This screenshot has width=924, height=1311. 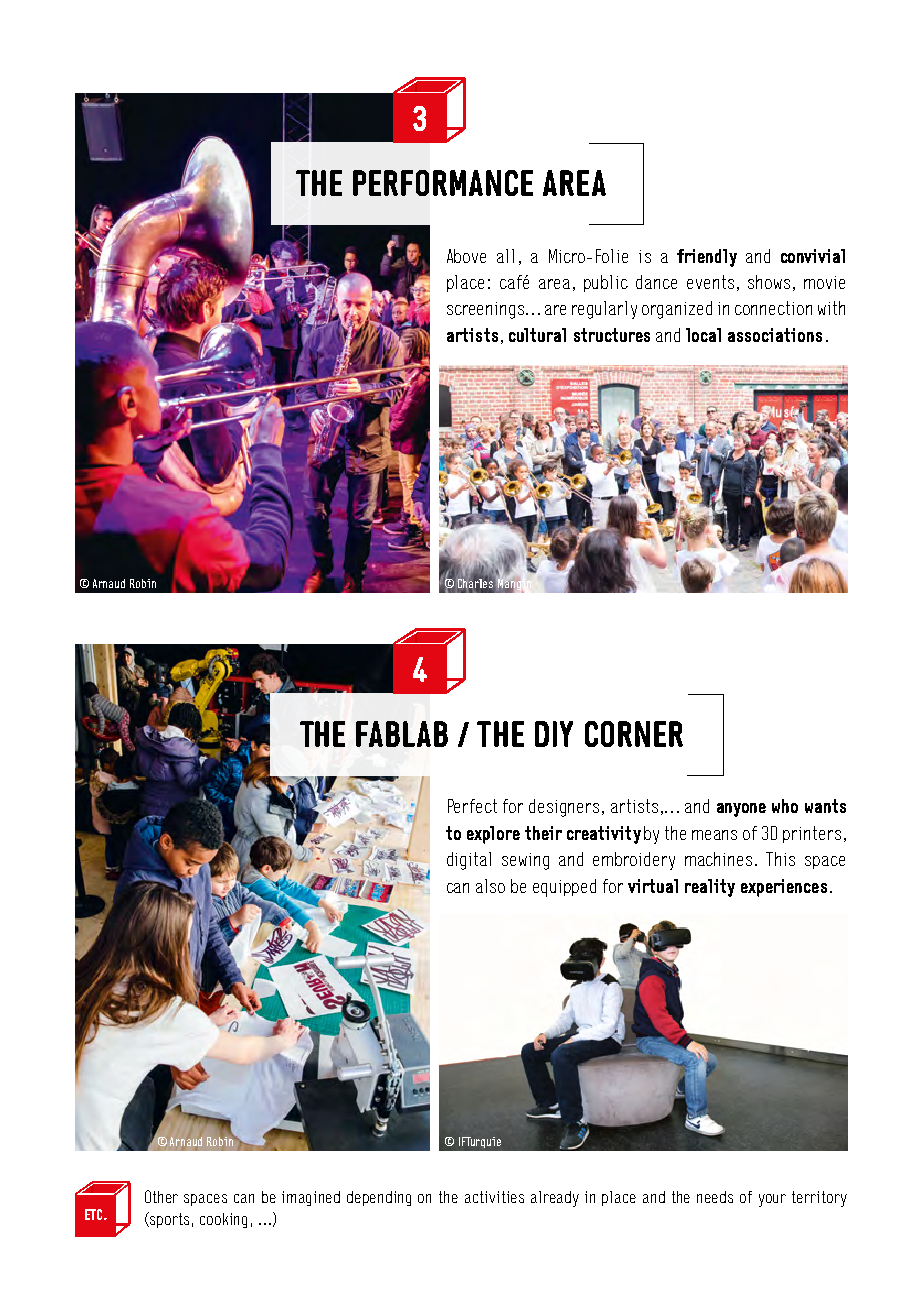 What do you see at coordinates (710, 888) in the screenshot?
I see `reality` at bounding box center [710, 888].
